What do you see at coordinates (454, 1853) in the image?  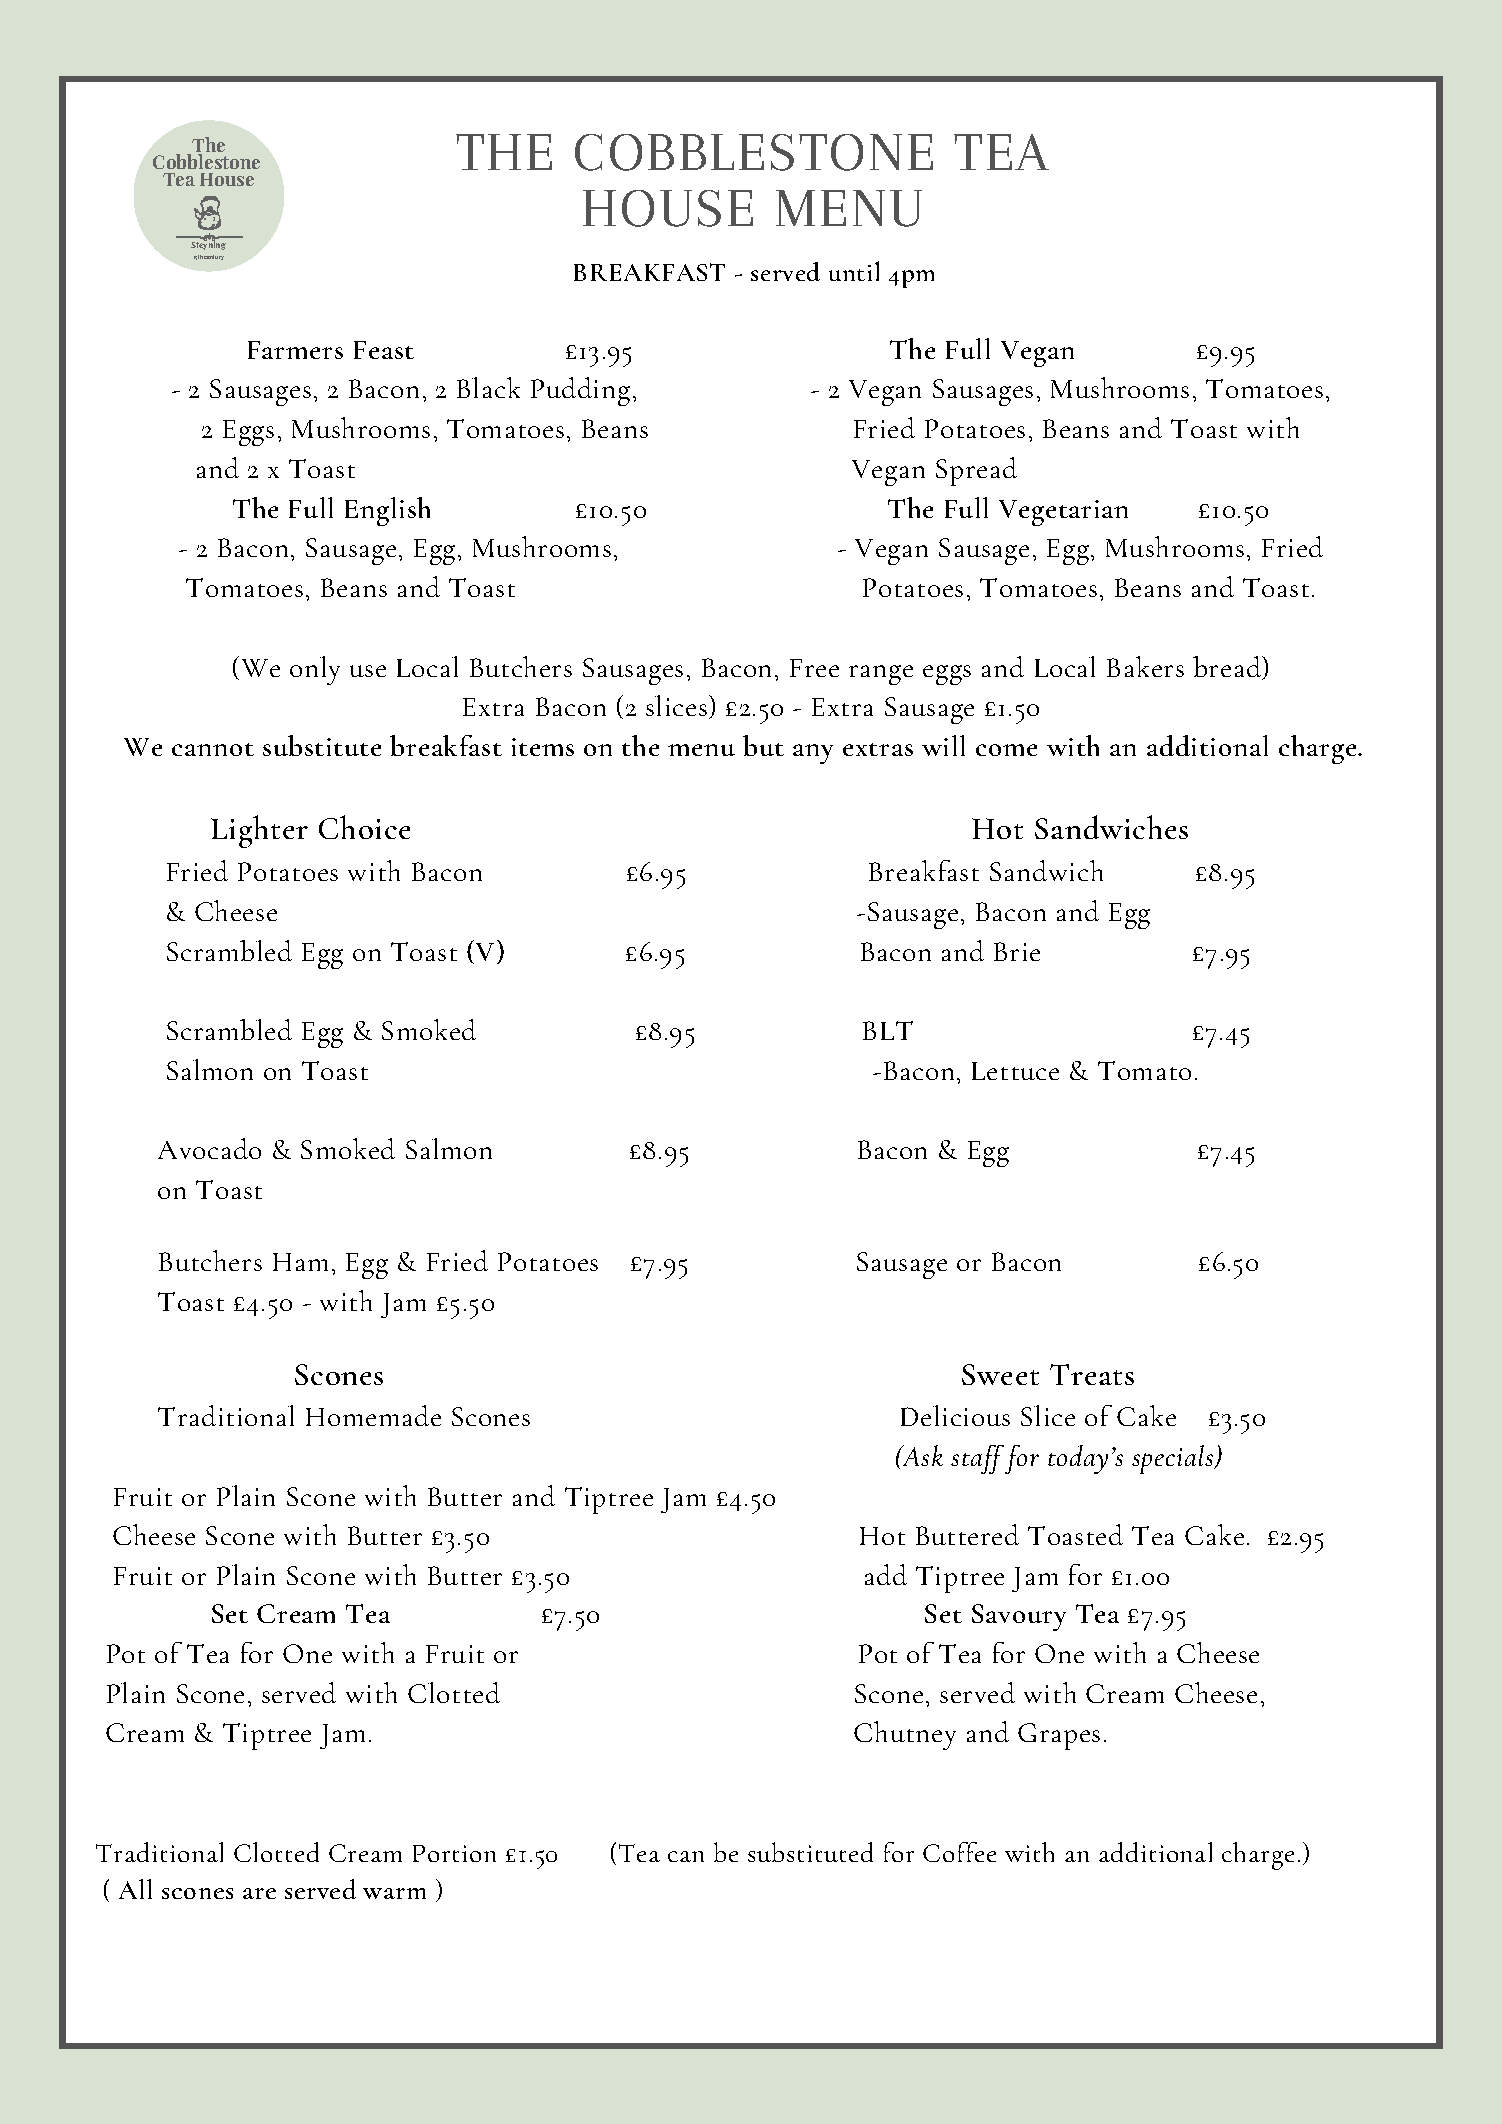 I see `Portion` at bounding box center [454, 1853].
